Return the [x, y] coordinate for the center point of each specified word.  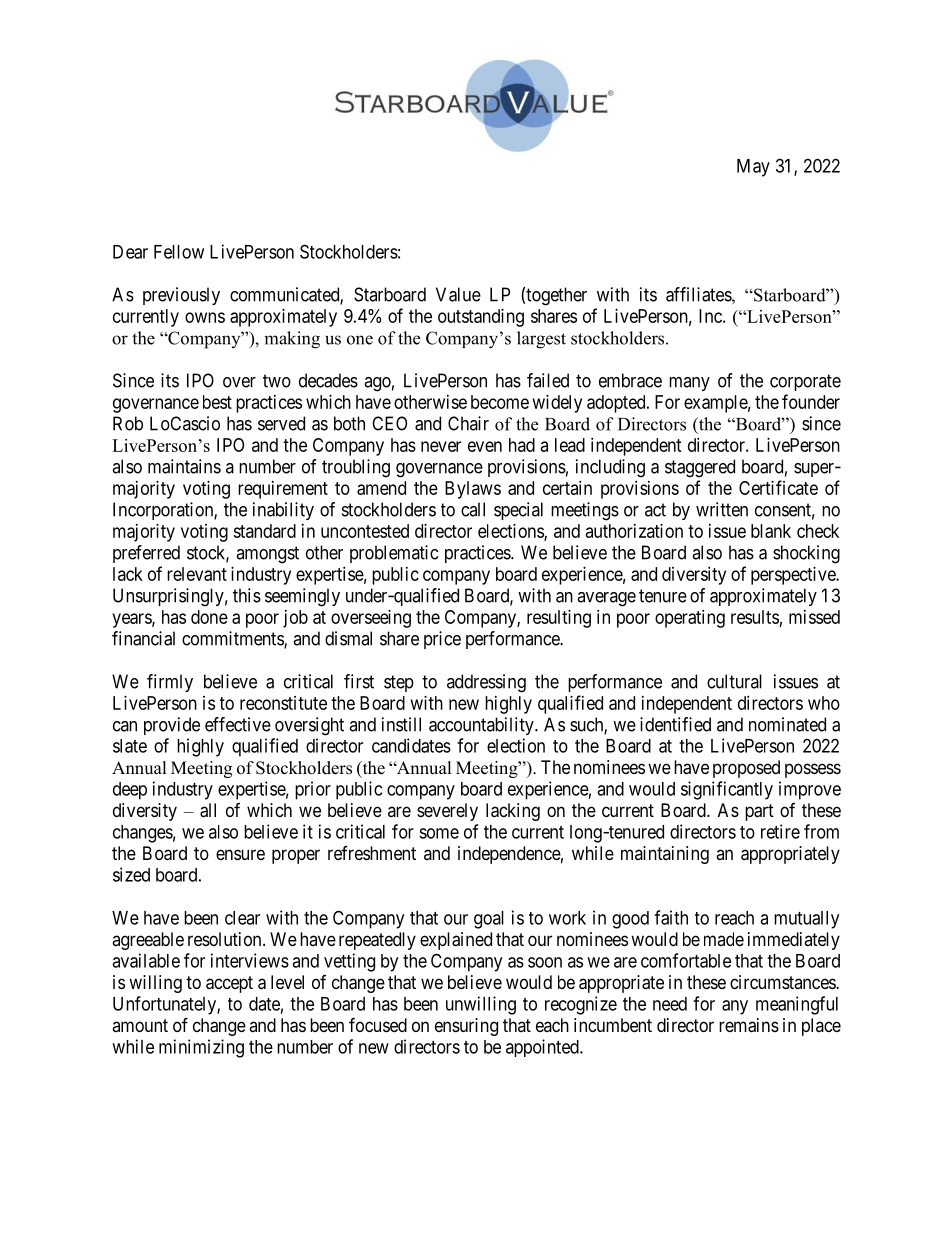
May [753, 168]
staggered [700, 468]
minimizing [201, 1048]
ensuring [466, 1027]
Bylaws [473, 490]
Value [458, 294]
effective [238, 724]
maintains [184, 466]
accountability [482, 726]
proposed [746, 769]
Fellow [179, 252]
